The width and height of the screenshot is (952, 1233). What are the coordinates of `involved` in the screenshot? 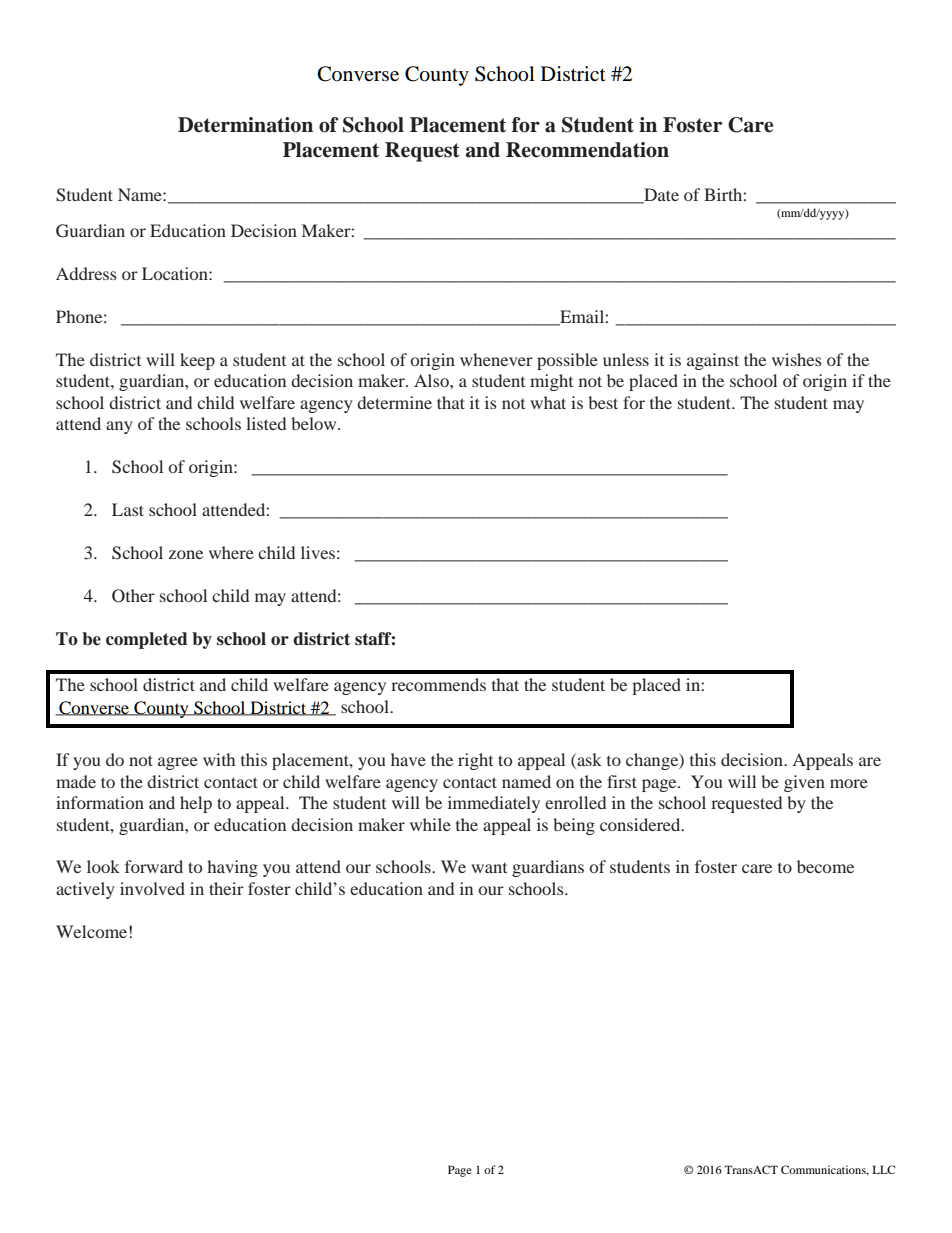 It's located at (152, 888).
